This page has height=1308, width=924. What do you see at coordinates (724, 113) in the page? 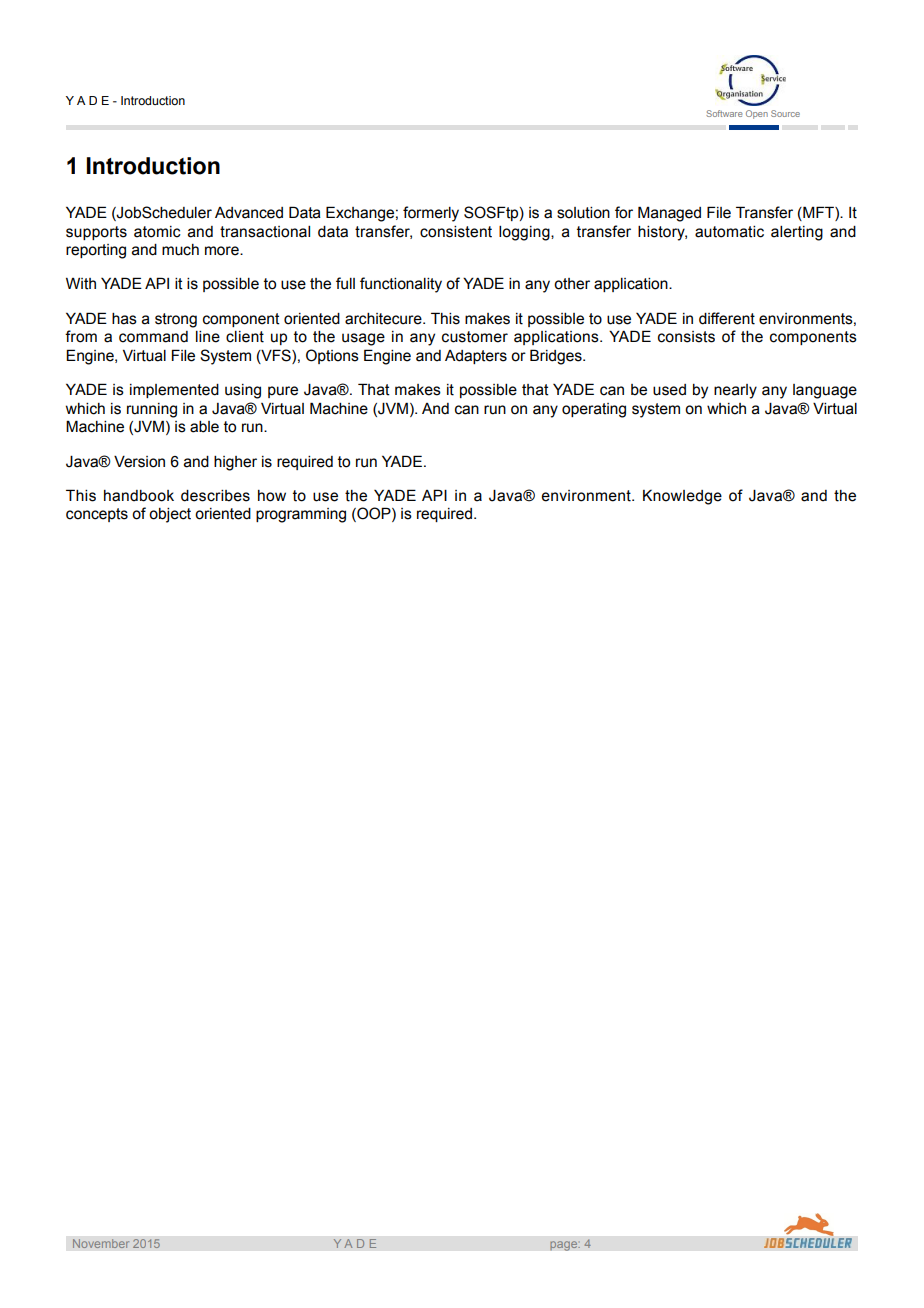
I see `Software` at bounding box center [724, 113].
